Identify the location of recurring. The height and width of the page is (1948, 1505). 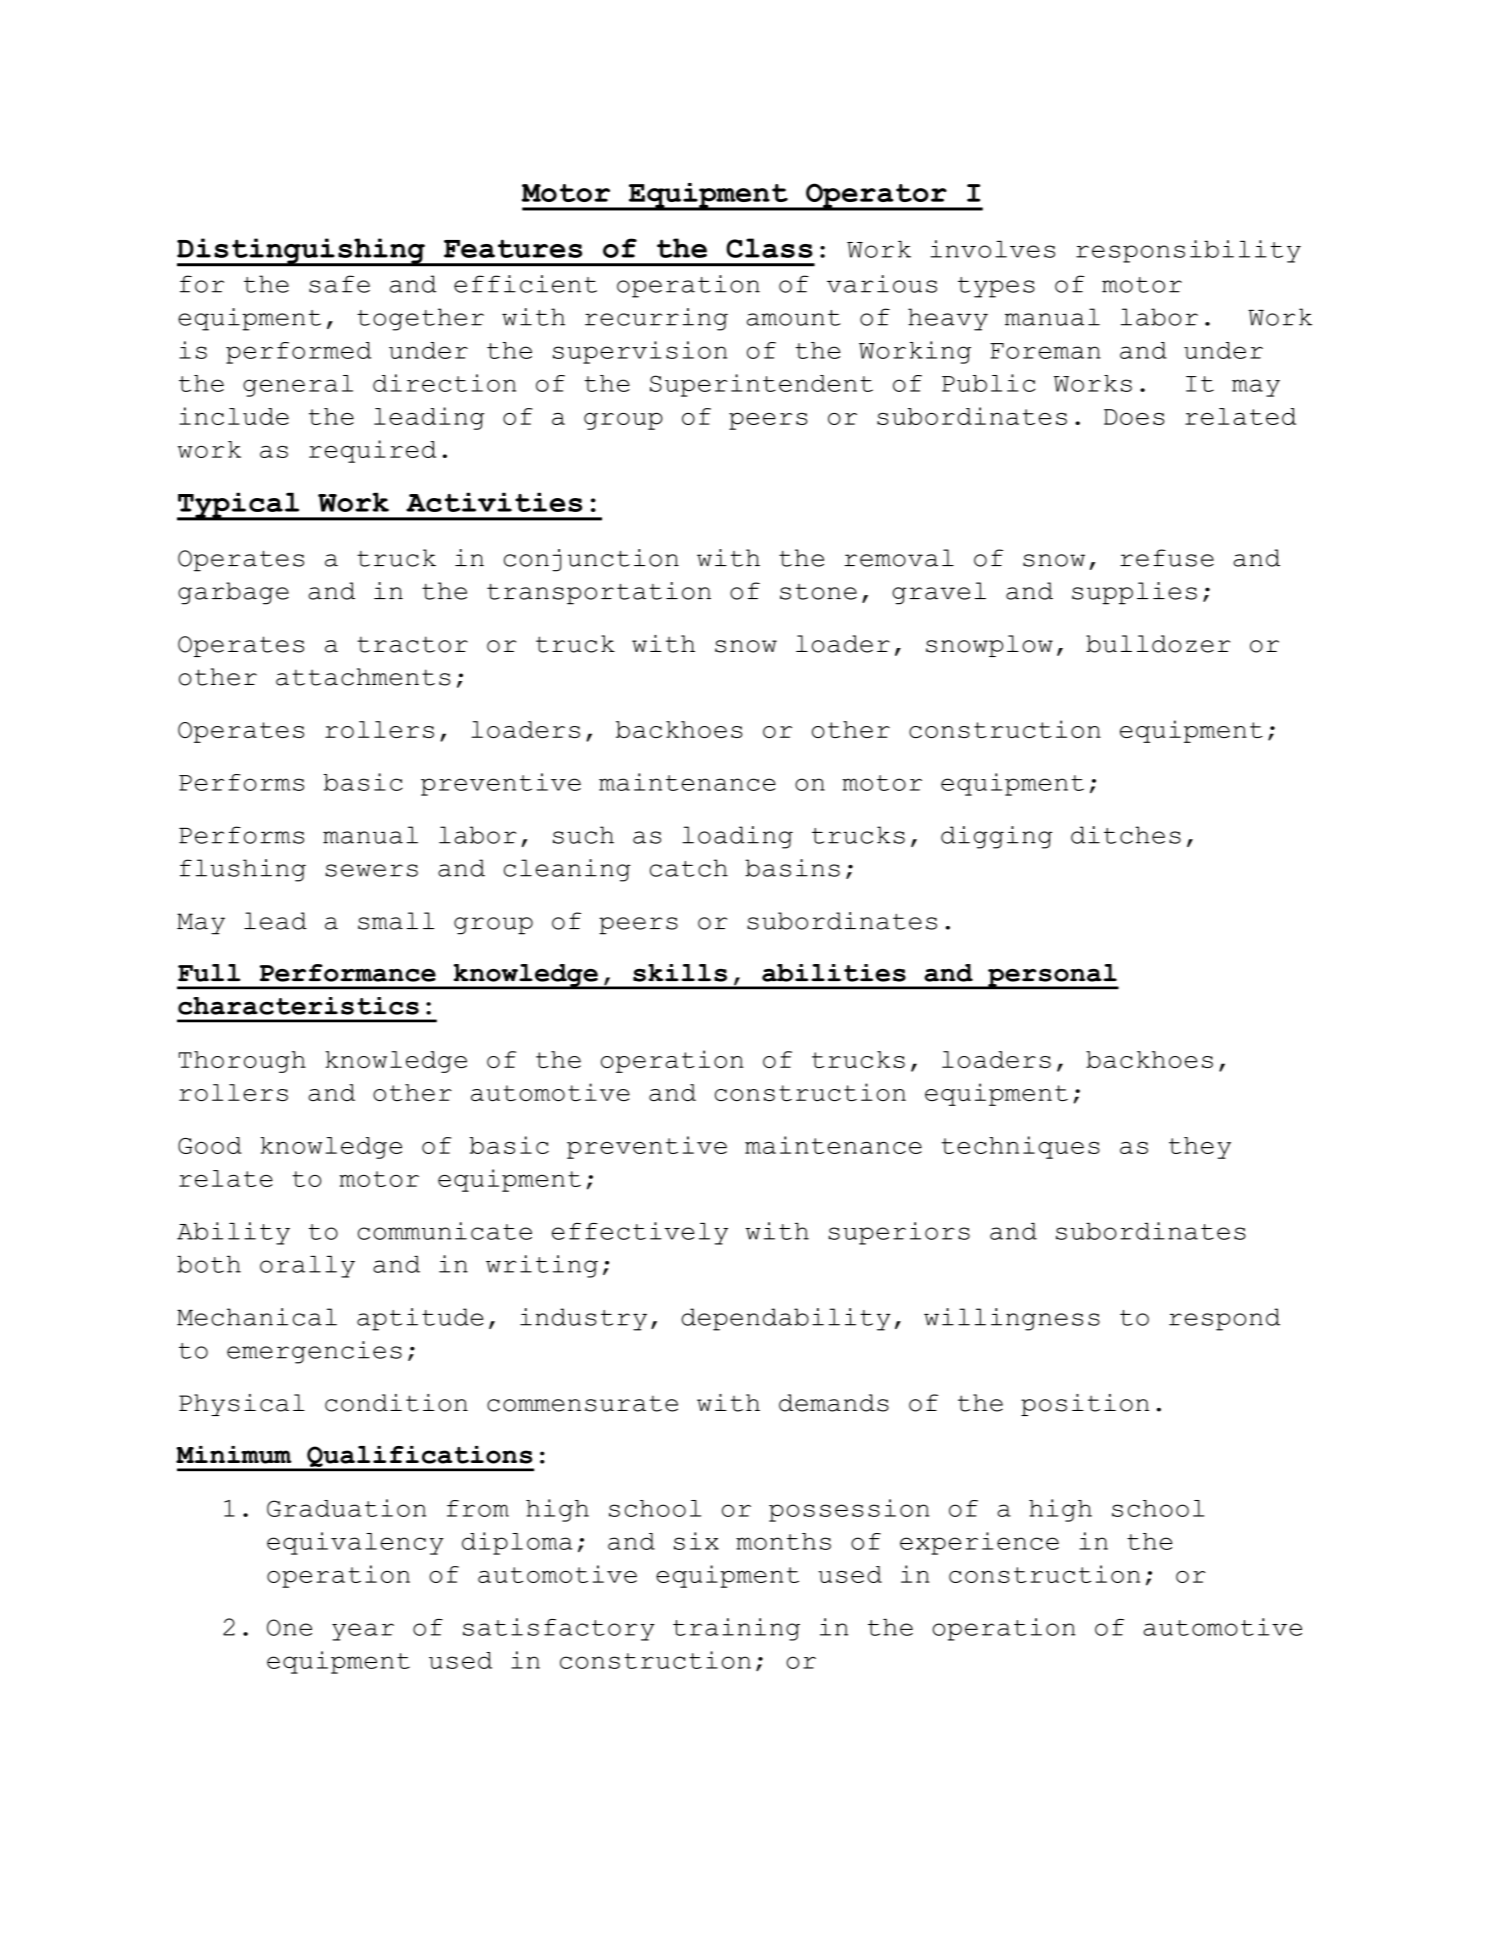
(656, 319).
